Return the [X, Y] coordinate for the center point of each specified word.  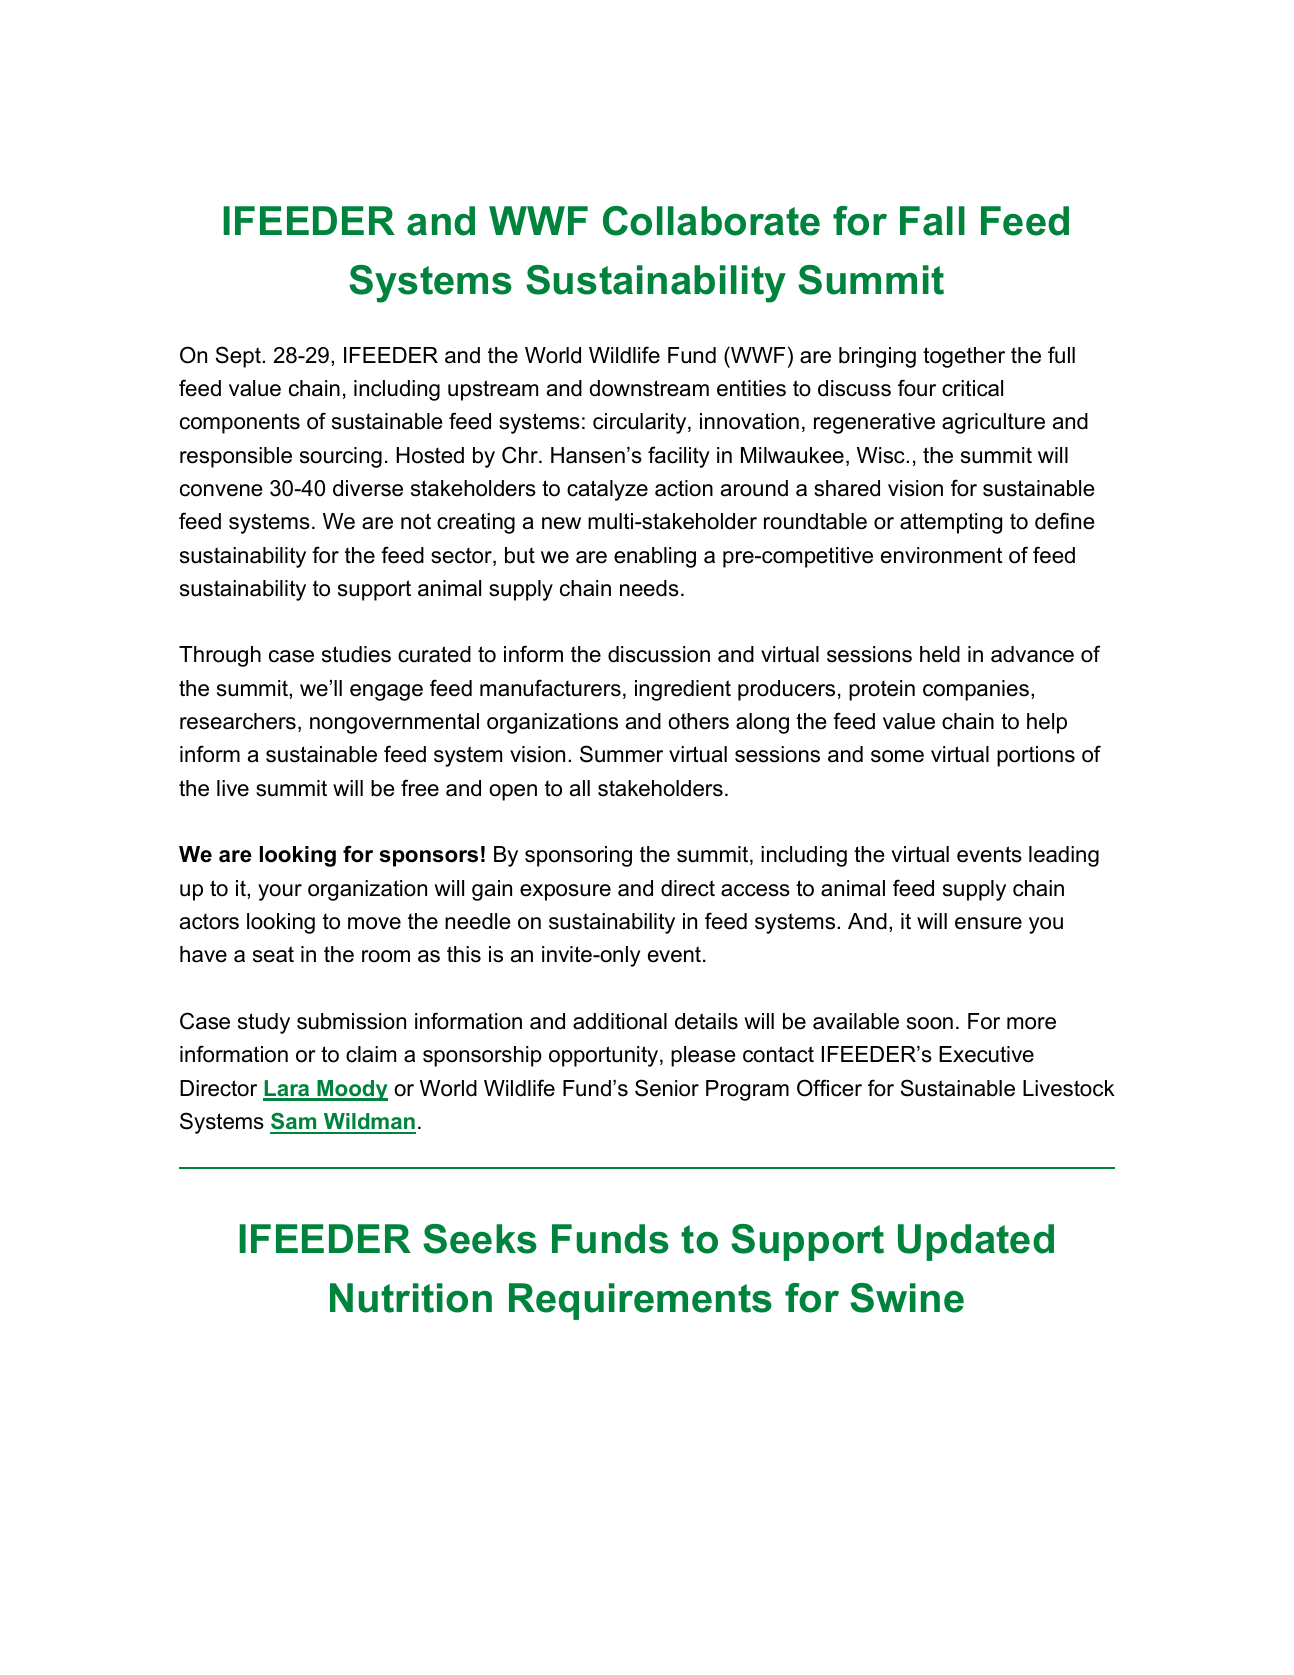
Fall [932, 221]
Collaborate [711, 221]
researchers [238, 721]
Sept [239, 357]
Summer [621, 754]
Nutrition [411, 1298]
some [897, 756]
